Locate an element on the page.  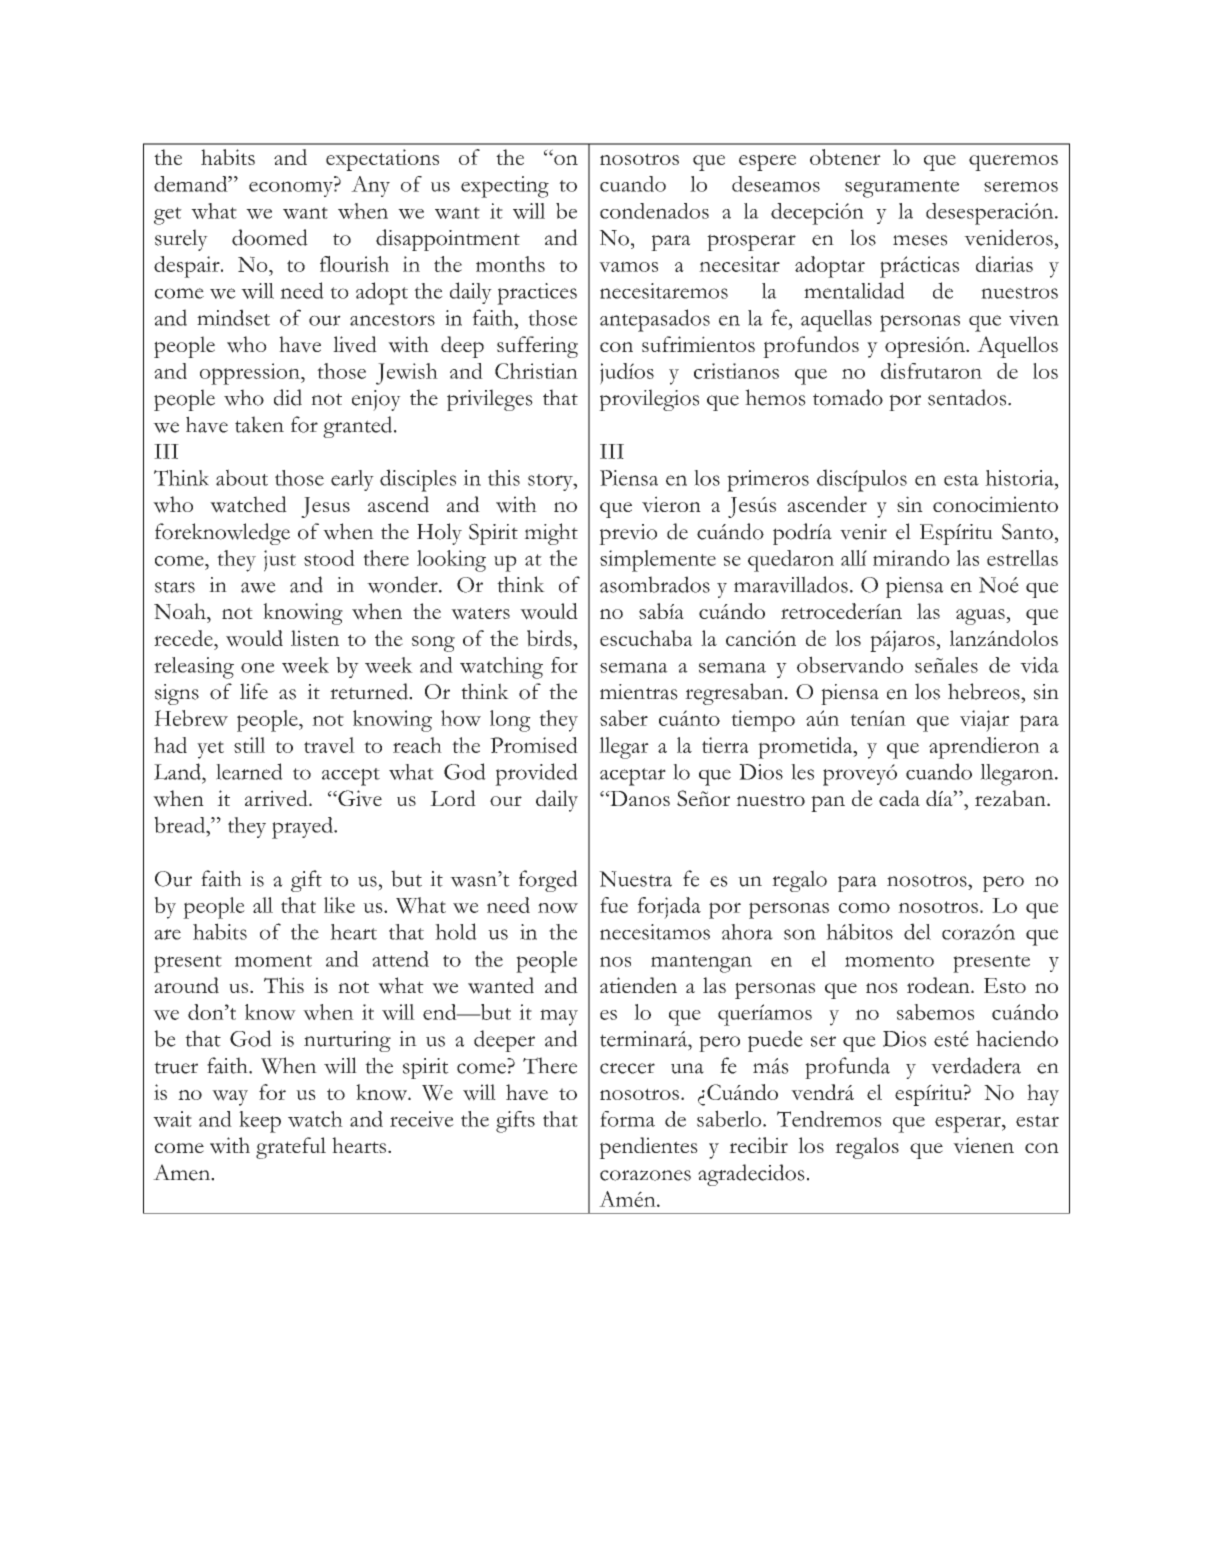
practices is located at coordinates (537, 294).
